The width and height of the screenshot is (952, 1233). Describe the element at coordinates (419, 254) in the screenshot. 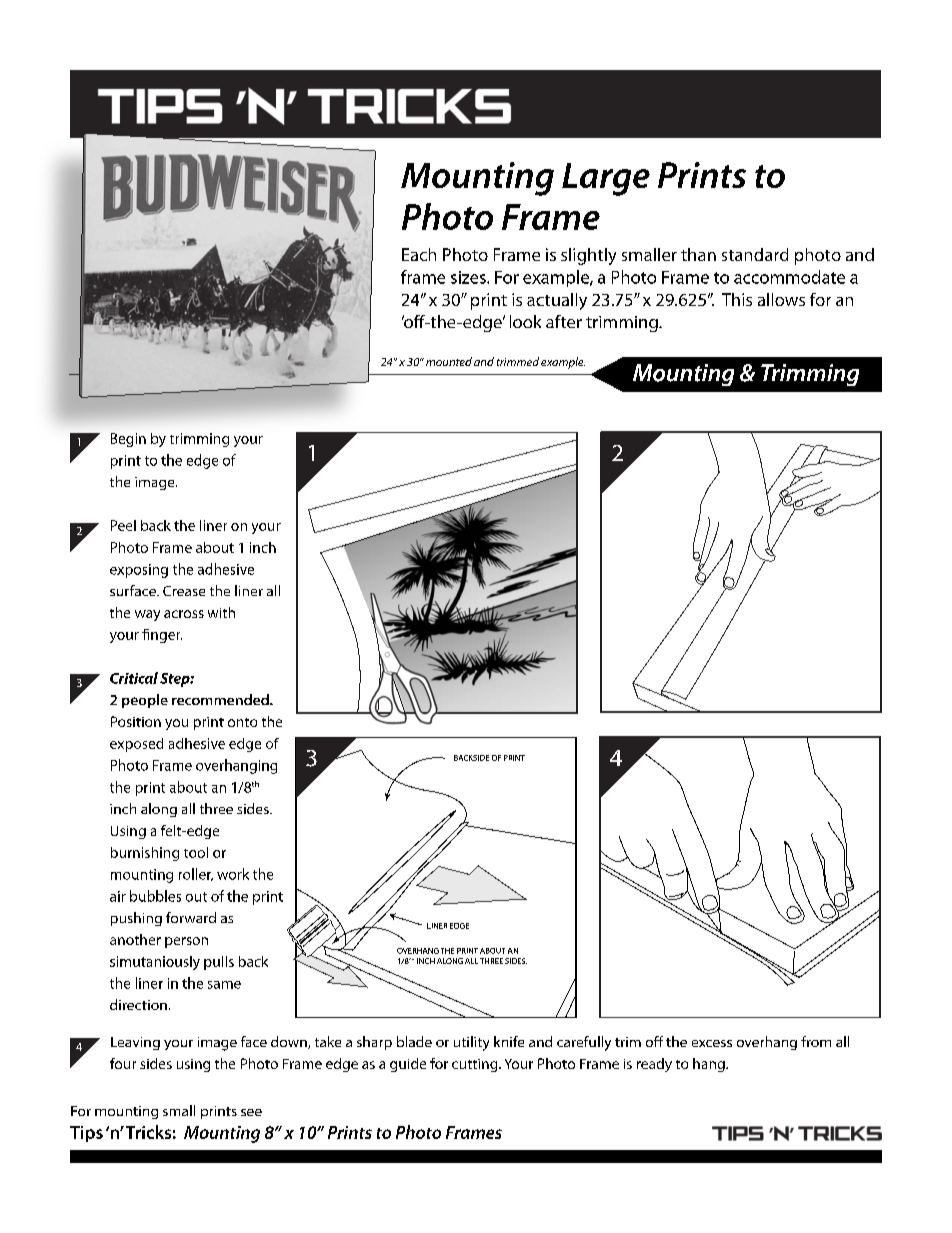

I see `Each` at that location.
